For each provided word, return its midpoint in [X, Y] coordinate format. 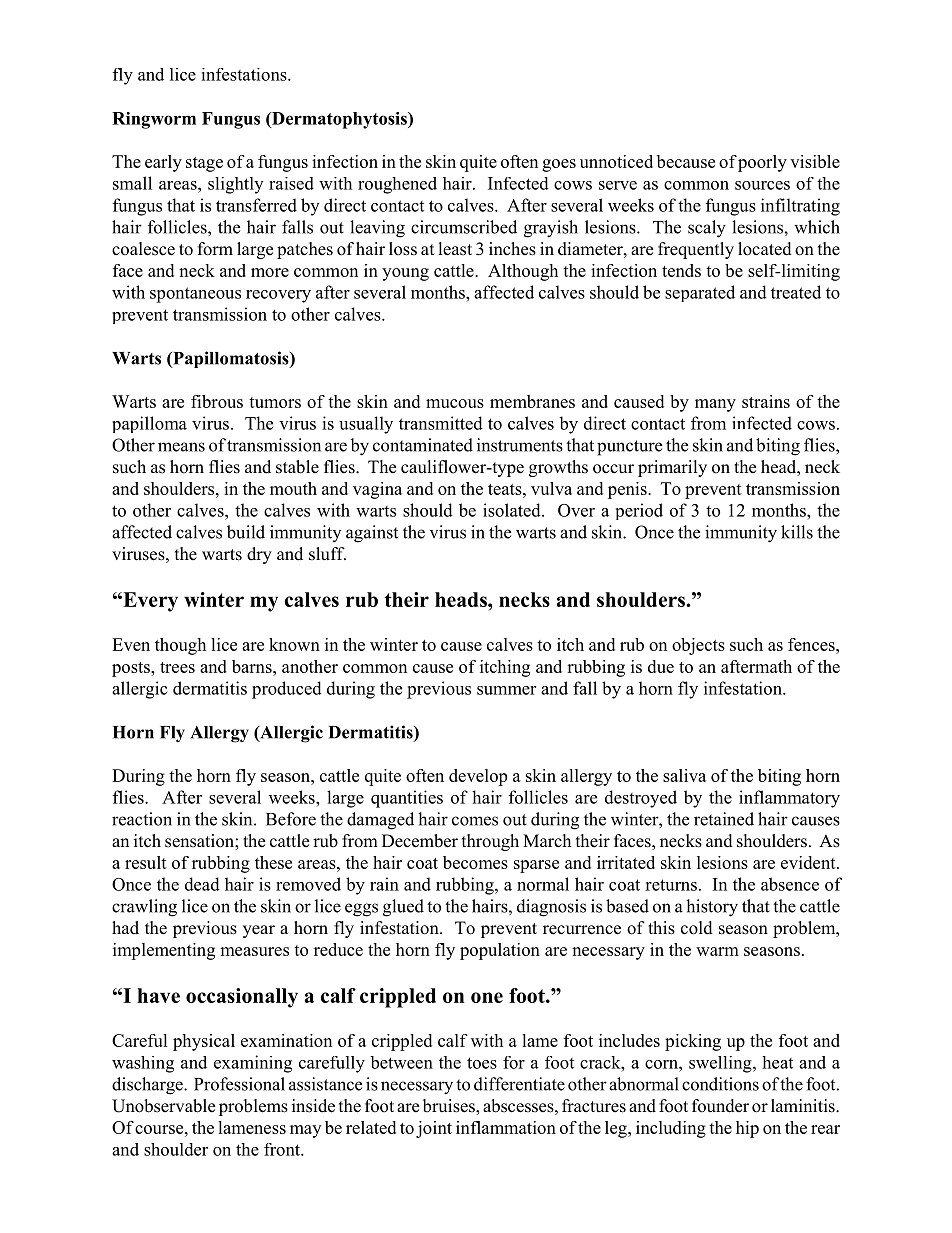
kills [797, 532]
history [712, 908]
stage [204, 164]
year [259, 931]
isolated [513, 510]
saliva [684, 775]
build [246, 532]
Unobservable [163, 1106]
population [500, 951]
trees [177, 667]
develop [478, 777]
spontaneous [195, 295]
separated [700, 293]
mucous [455, 403]
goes [559, 165]
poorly [762, 163]
